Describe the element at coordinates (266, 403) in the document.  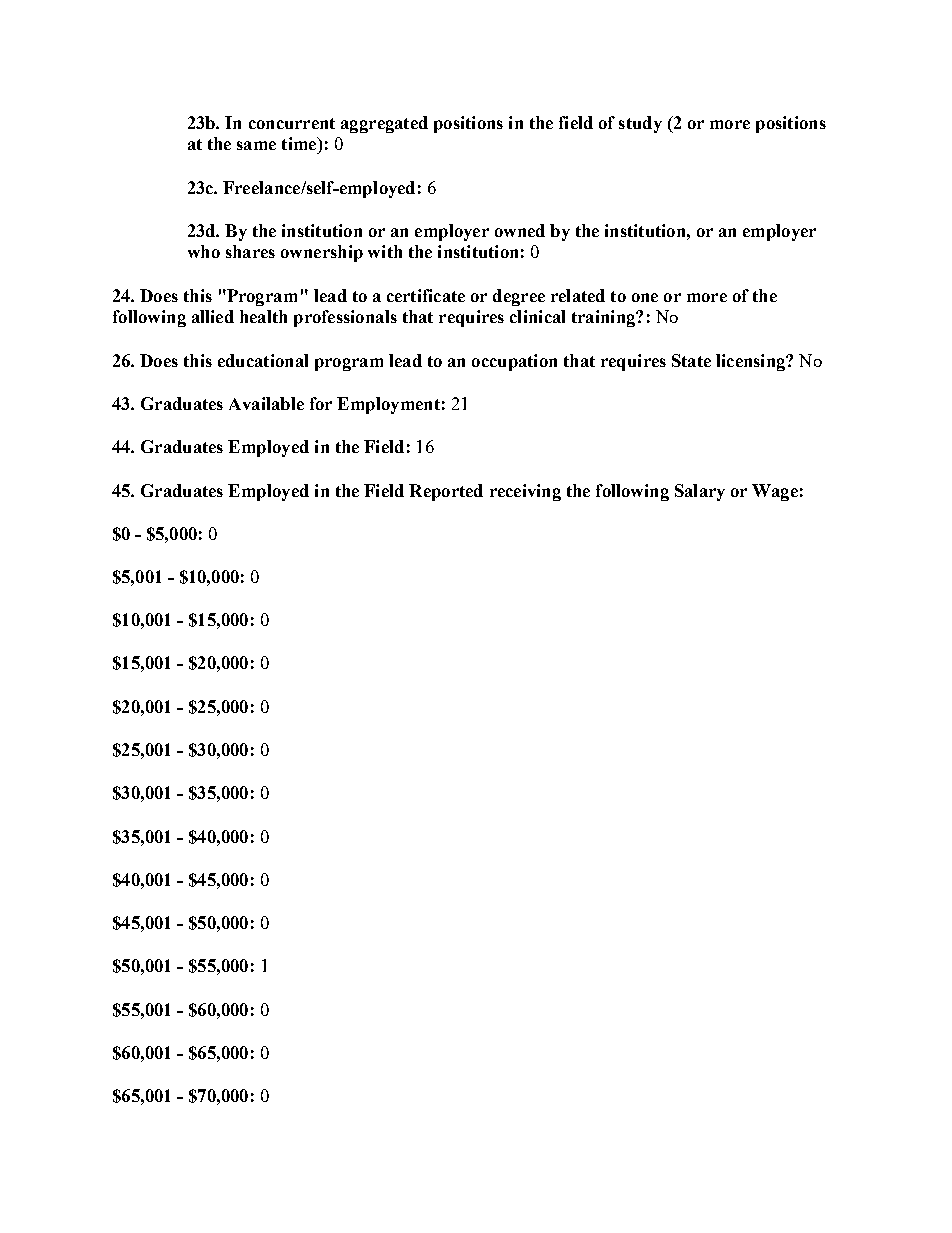
I see `Available` at that location.
